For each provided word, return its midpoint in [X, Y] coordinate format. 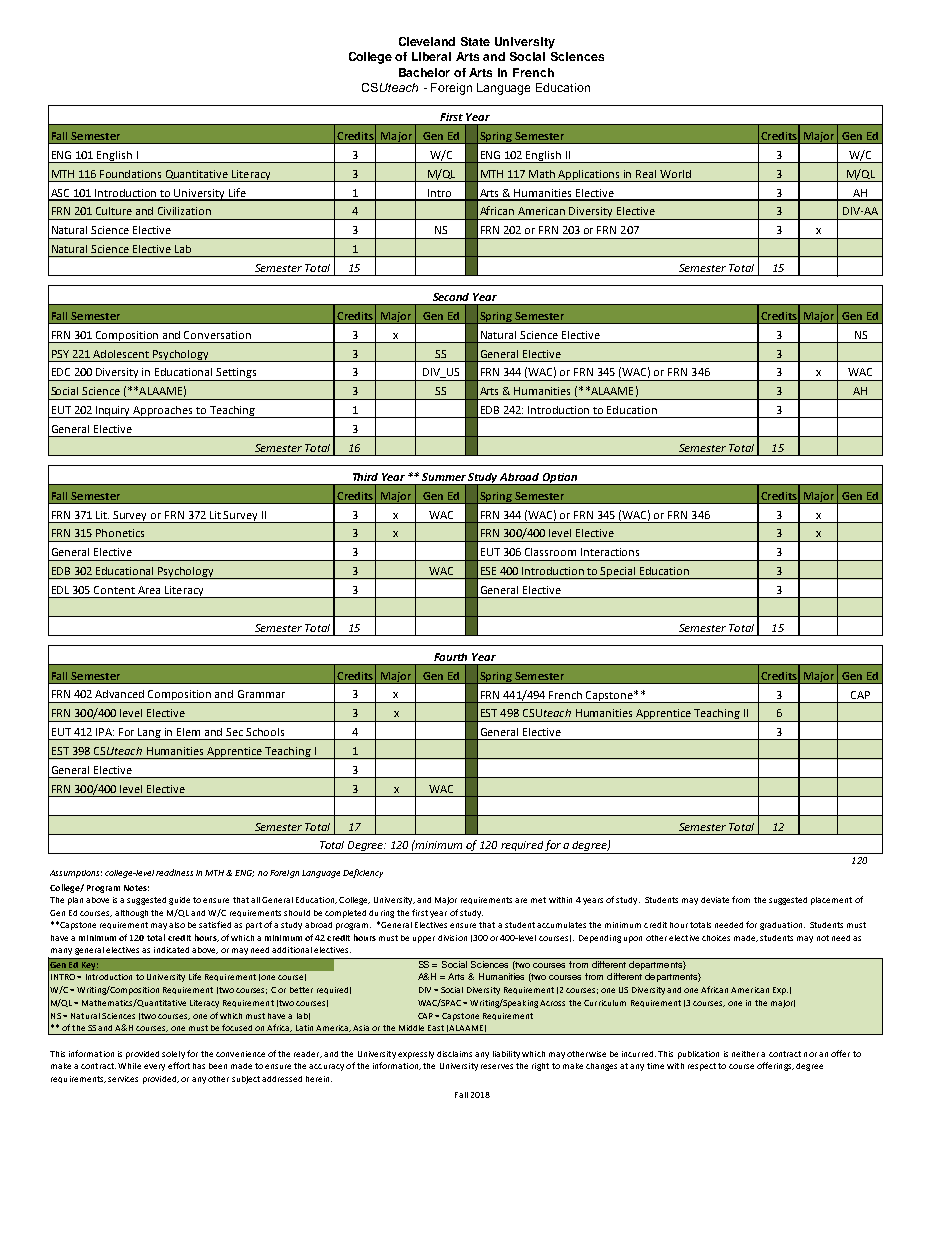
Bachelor [424, 72]
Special [619, 573]
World [675, 174]
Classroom [550, 552]
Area [149, 590]
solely [173, 1055]
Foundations [130, 174]
